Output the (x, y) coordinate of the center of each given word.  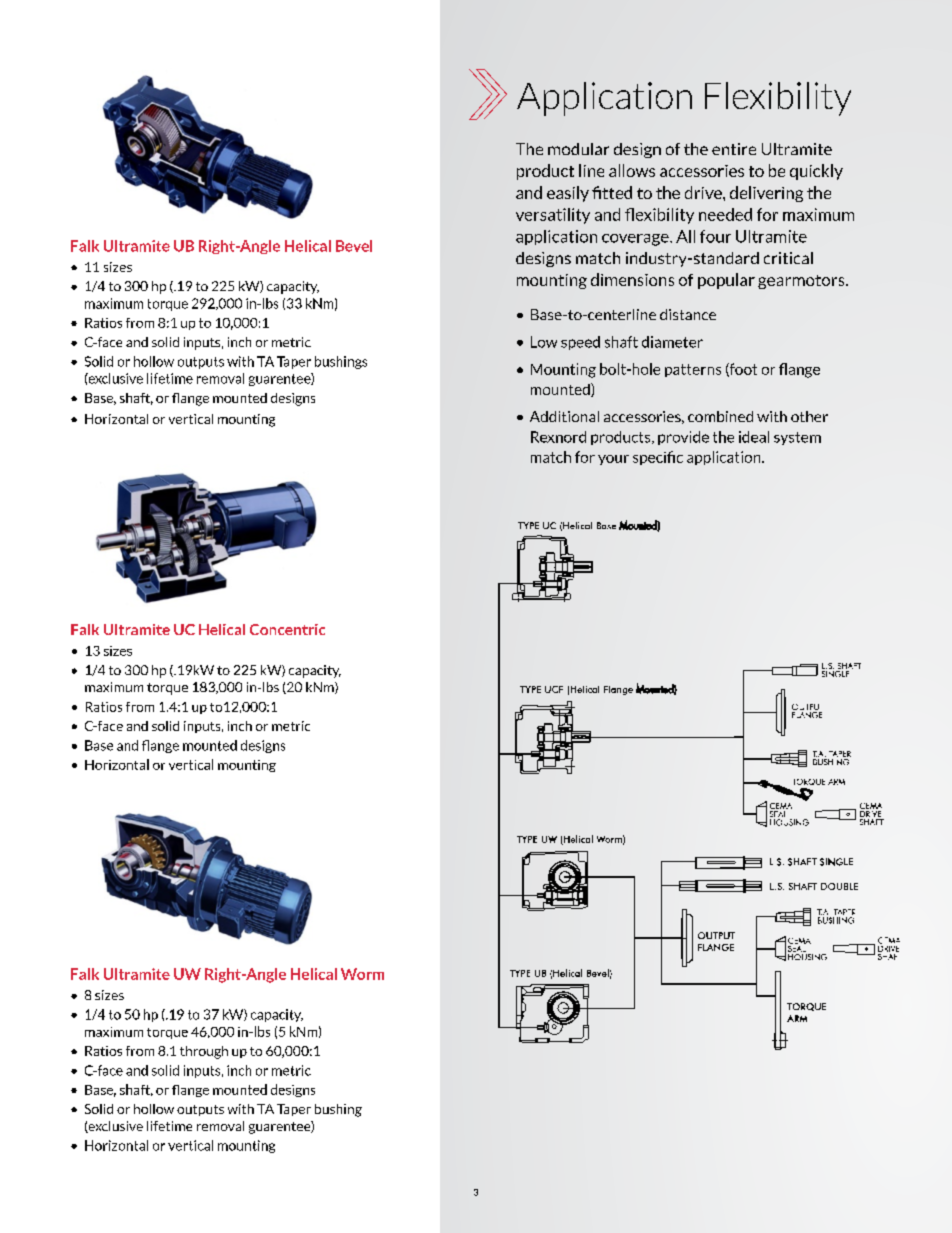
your (613, 460)
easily (568, 194)
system (797, 438)
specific (658, 458)
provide (683, 438)
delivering (766, 194)
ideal (754, 437)
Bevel (354, 246)
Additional (564, 416)
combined (720, 416)
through (204, 1052)
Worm (362, 974)
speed (580, 343)
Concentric (287, 629)
